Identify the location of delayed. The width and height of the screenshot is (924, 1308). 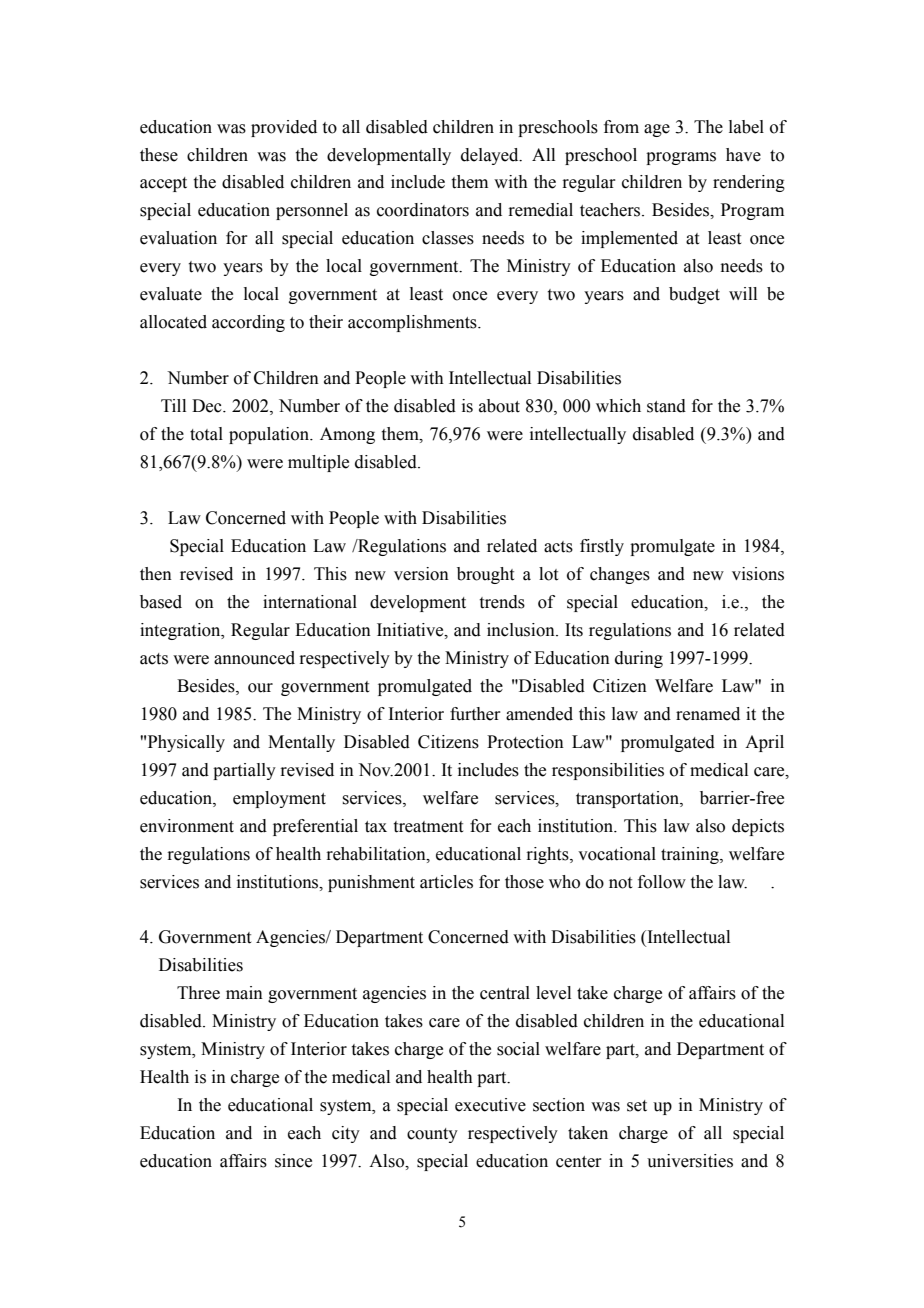
(491, 156).
